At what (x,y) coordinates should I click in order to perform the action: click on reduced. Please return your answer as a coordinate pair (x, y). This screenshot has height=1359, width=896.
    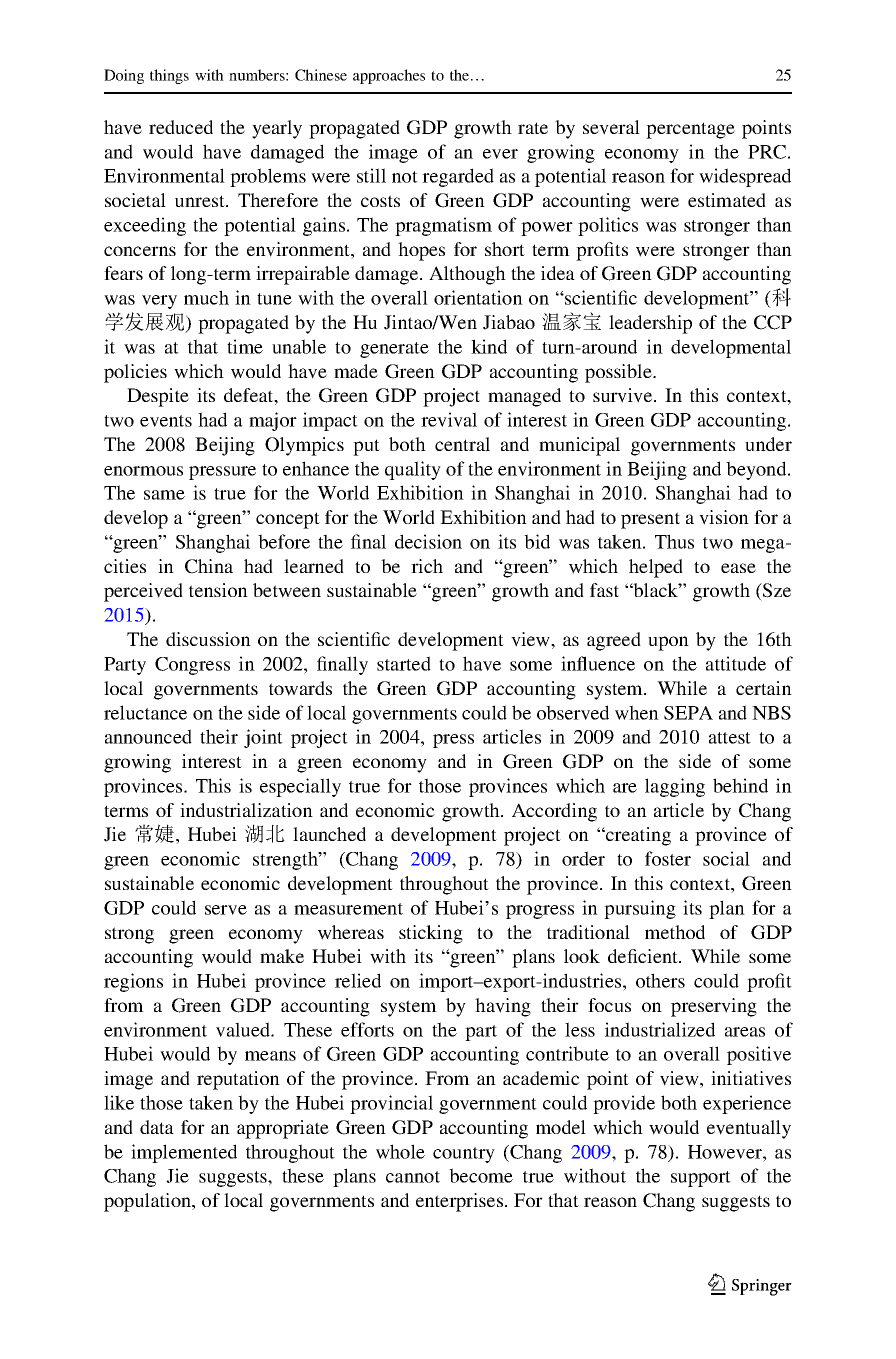
    Looking at the image, I should click on (181, 127).
